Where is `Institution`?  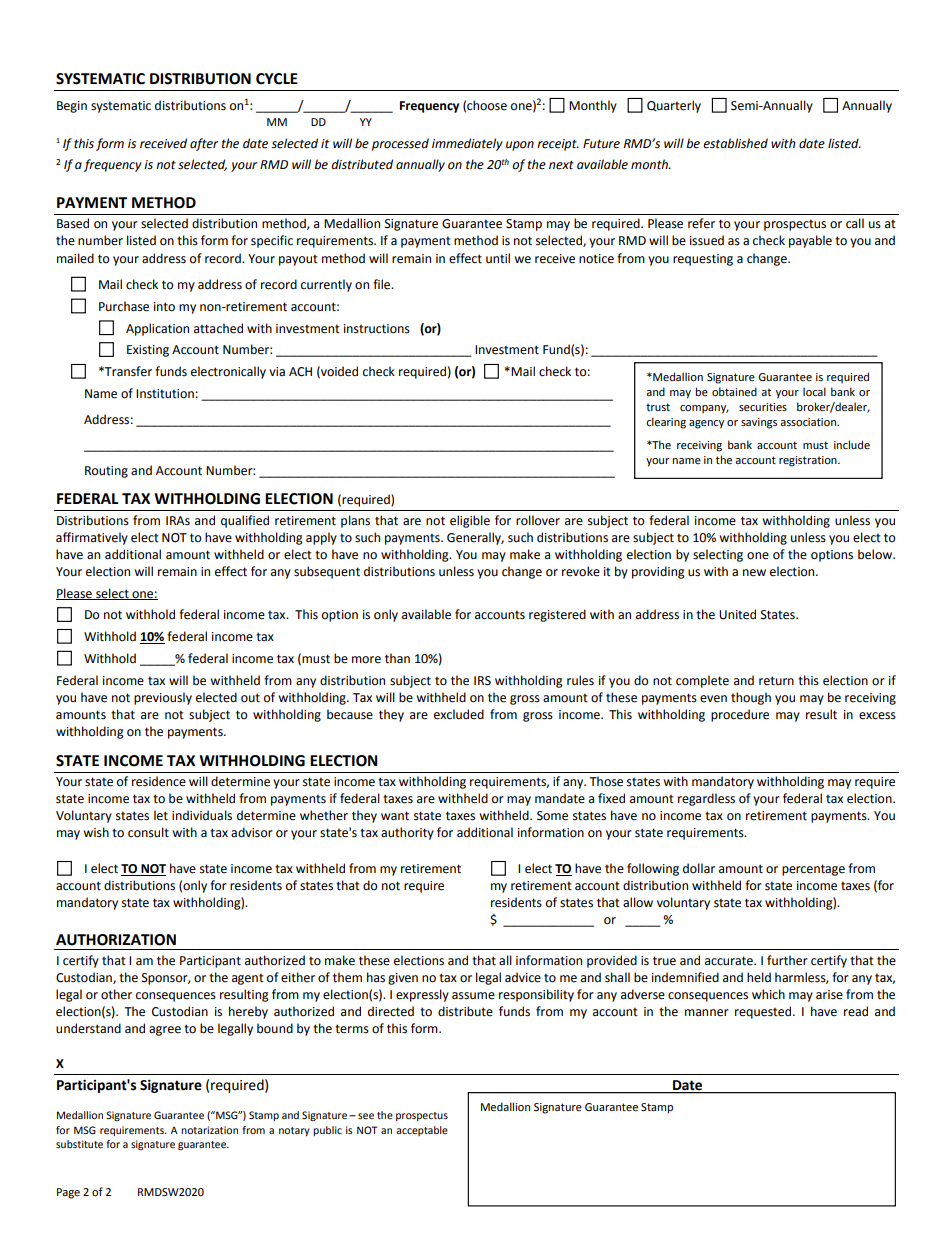 Institution is located at coordinates (165, 394).
